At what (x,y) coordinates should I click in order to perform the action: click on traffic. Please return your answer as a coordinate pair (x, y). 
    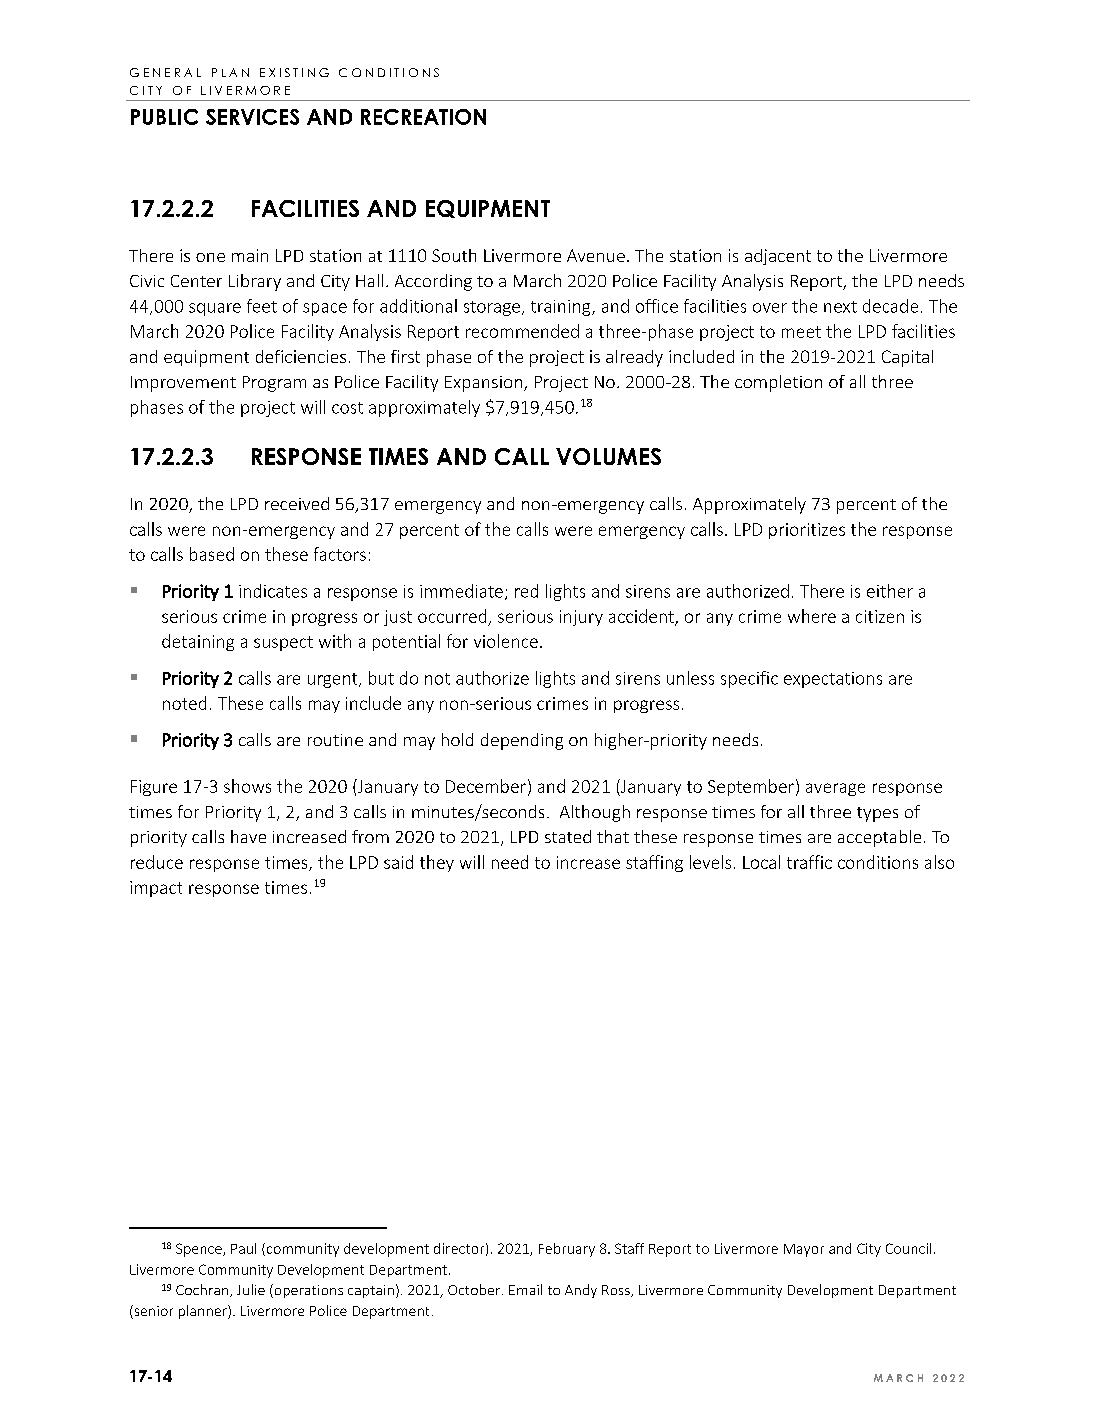
    Looking at the image, I should click on (809, 862).
